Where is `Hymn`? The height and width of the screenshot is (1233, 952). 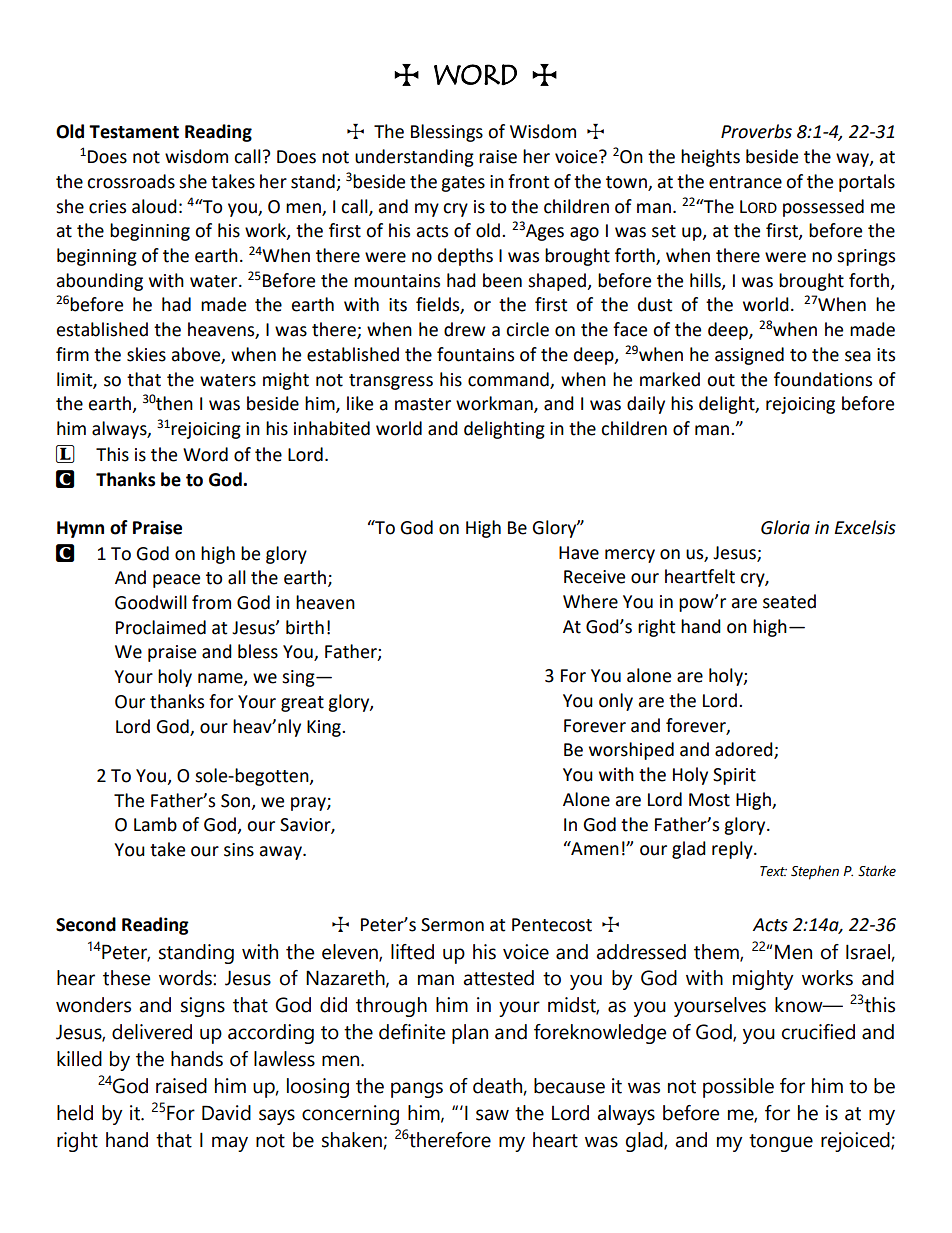 Hymn is located at coordinates (80, 529).
